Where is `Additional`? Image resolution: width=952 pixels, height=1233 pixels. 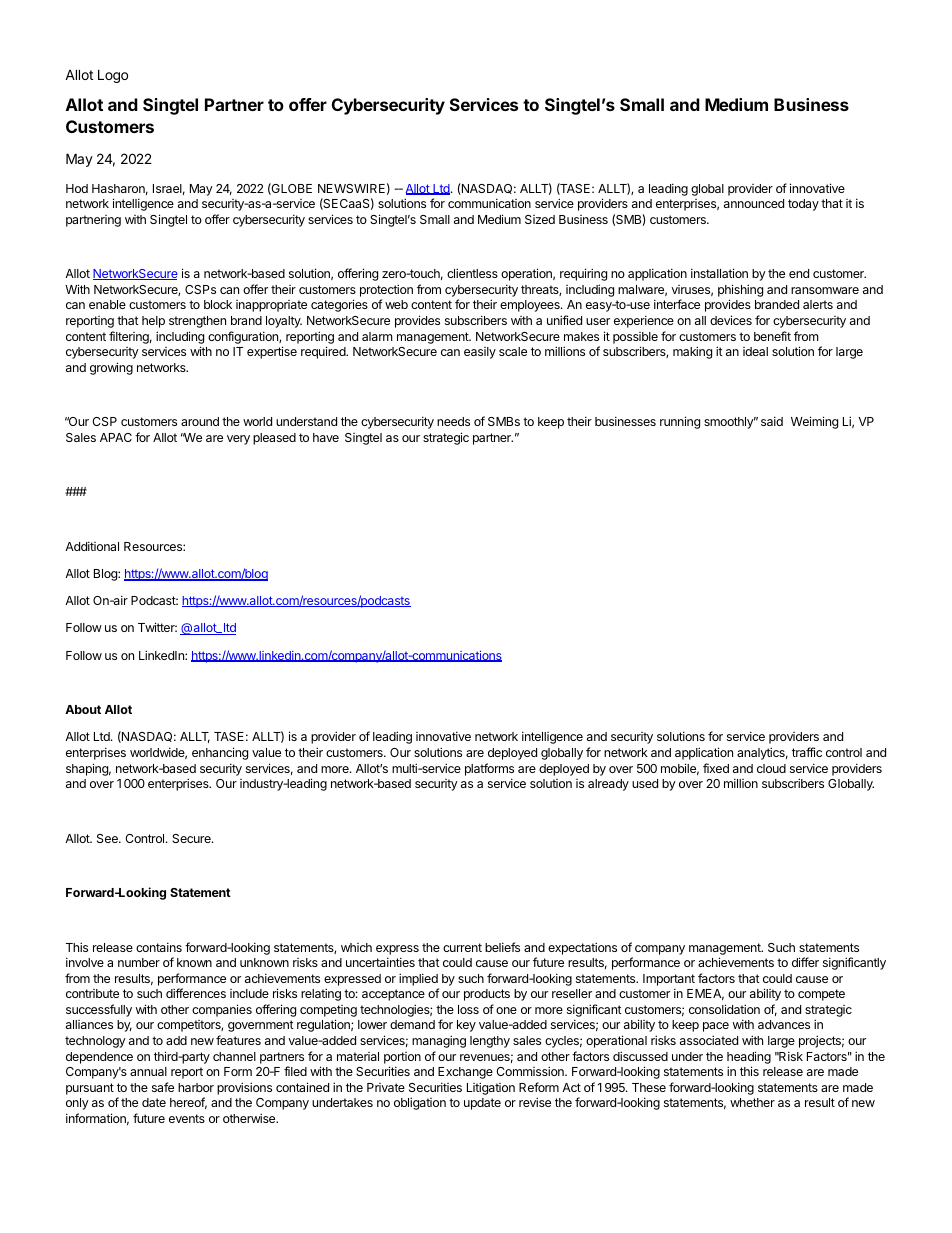 Additional is located at coordinates (92, 546).
